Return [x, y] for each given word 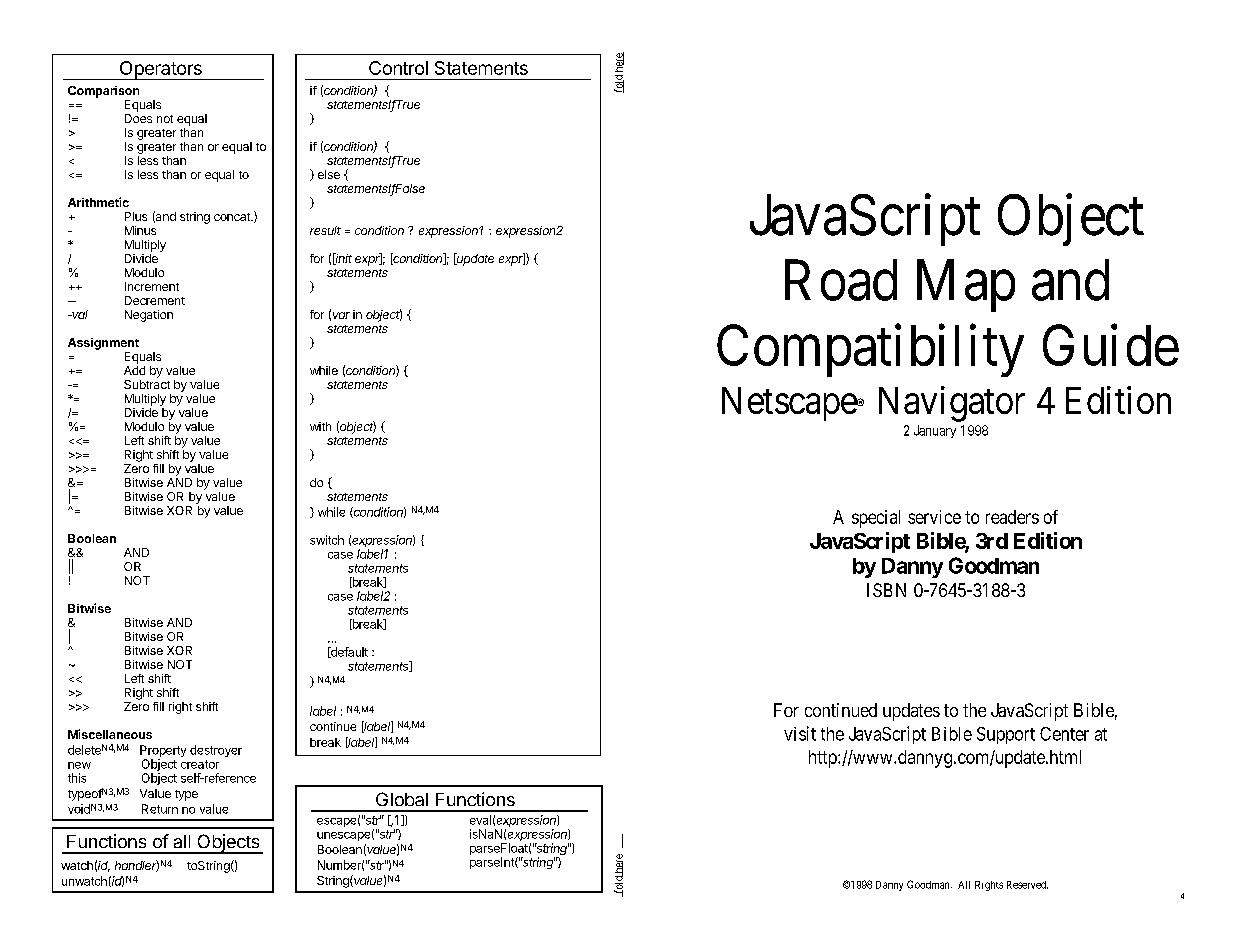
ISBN [886, 590]
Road [841, 280]
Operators [160, 70]
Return [160, 809]
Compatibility [870, 351]
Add [134, 369]
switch [327, 540]
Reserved [1027, 885]
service [934, 517]
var [341, 315]
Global [402, 799]
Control [398, 68]
